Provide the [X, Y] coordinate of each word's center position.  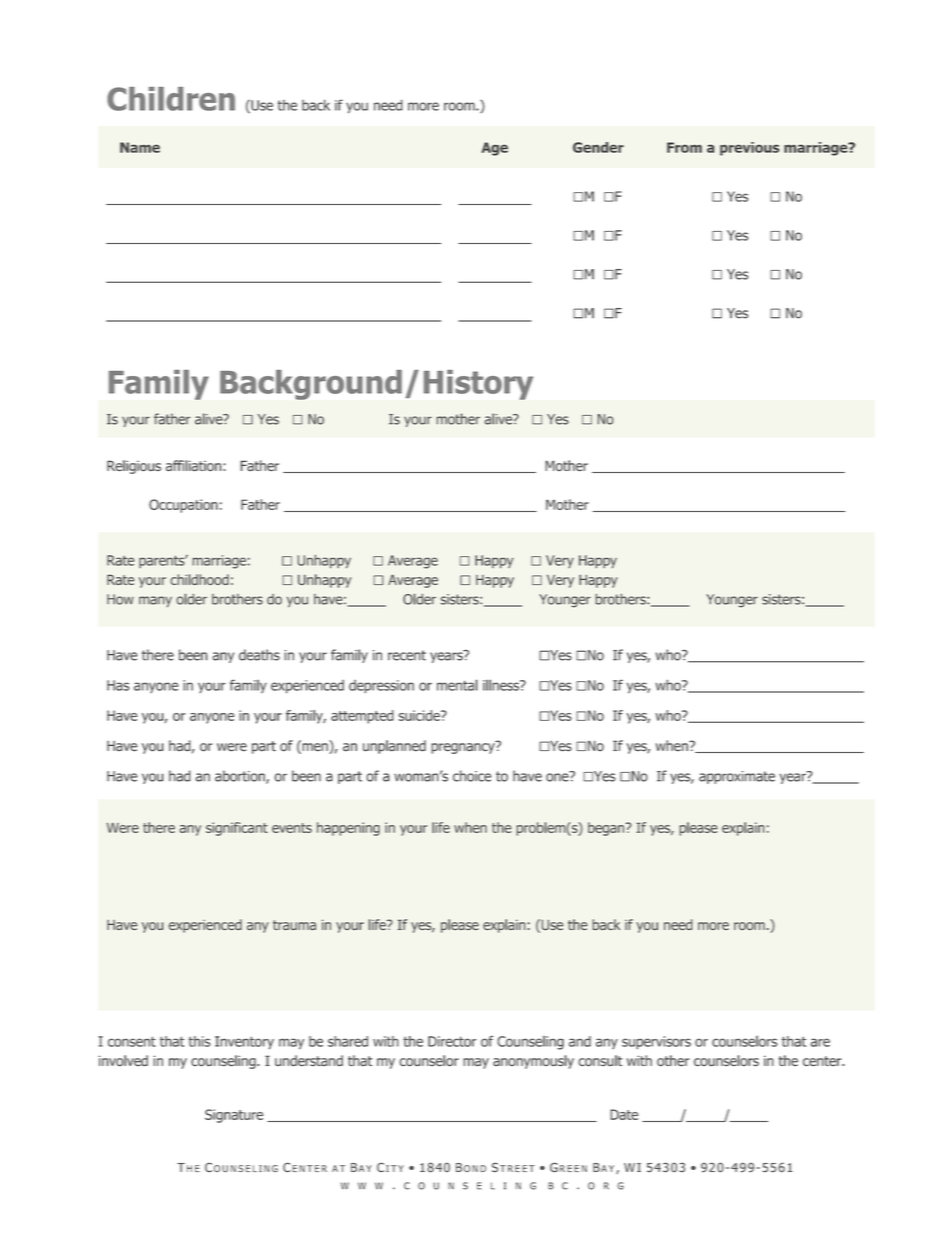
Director [452, 1041]
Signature [234, 1116]
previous [749, 149]
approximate [737, 777]
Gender [598, 147]
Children [171, 99]
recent [407, 655]
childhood [199, 579]
